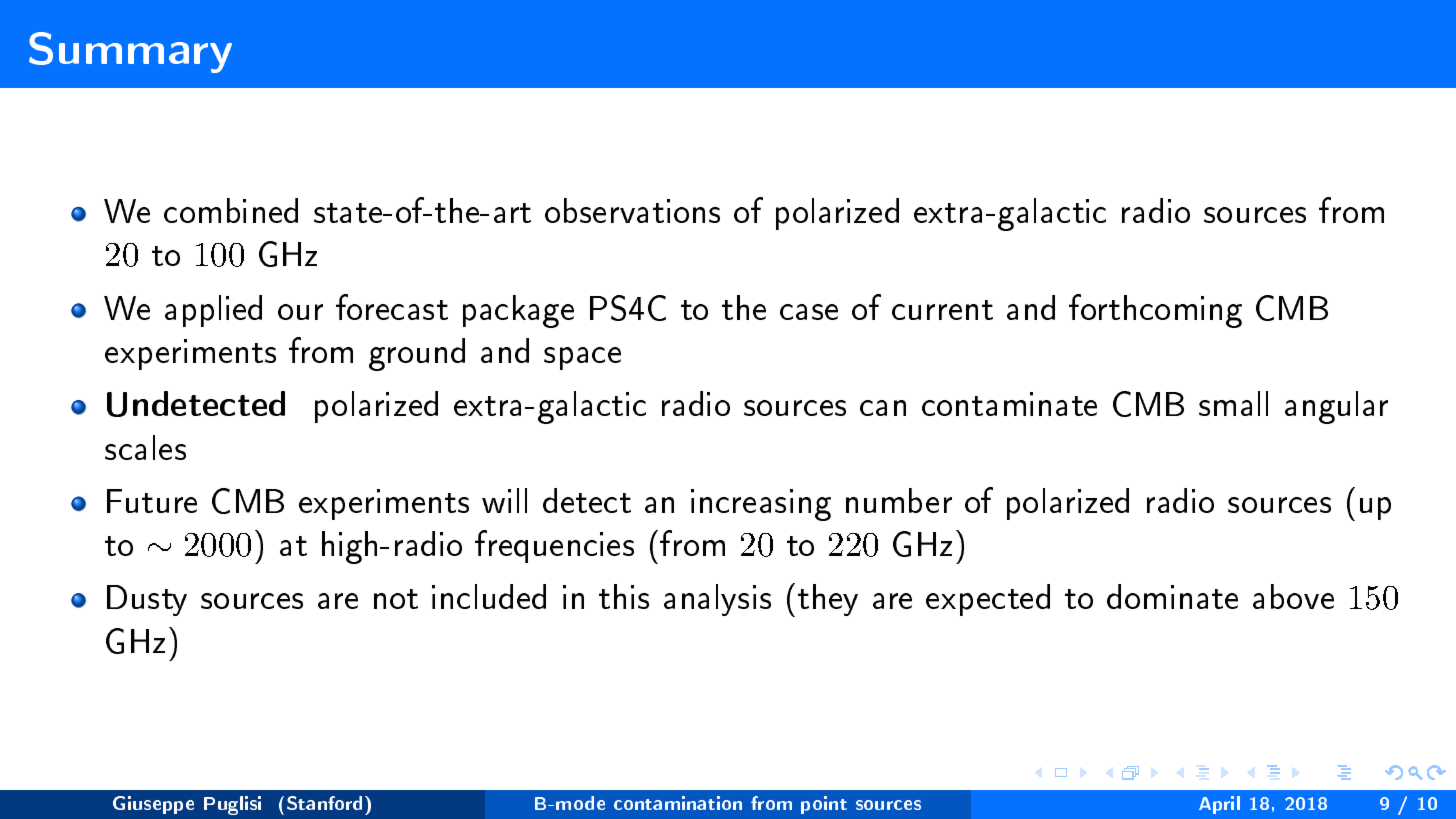 This screenshot has width=1456, height=819. I want to click on current, so click(942, 310).
